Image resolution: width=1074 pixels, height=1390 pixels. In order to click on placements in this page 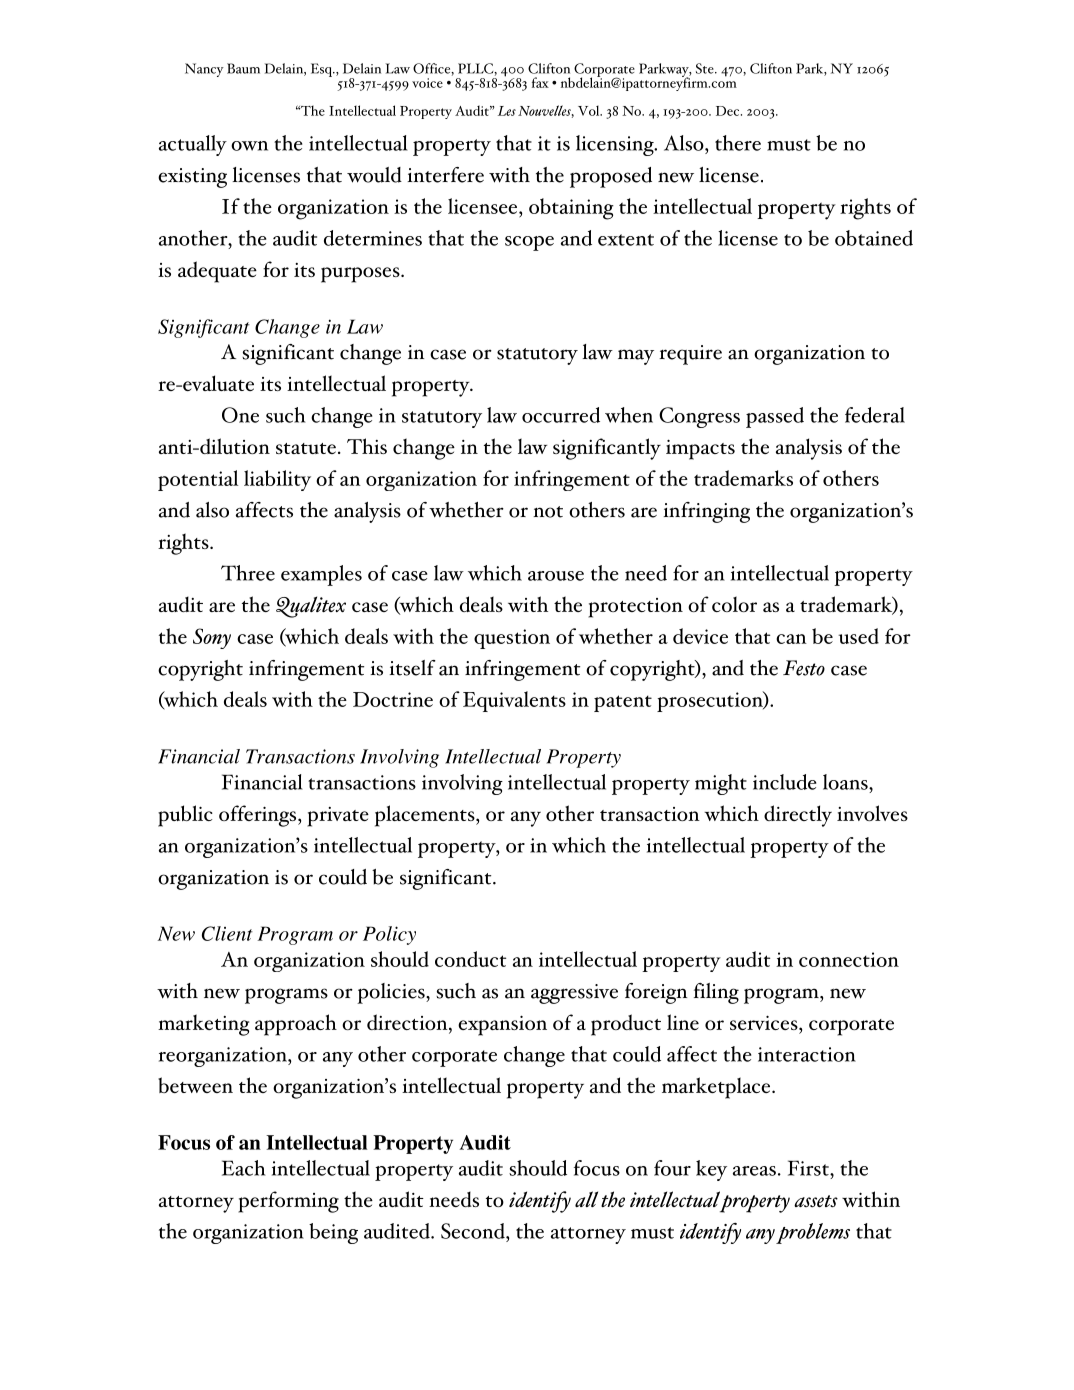, I will do `click(426, 816)`.
